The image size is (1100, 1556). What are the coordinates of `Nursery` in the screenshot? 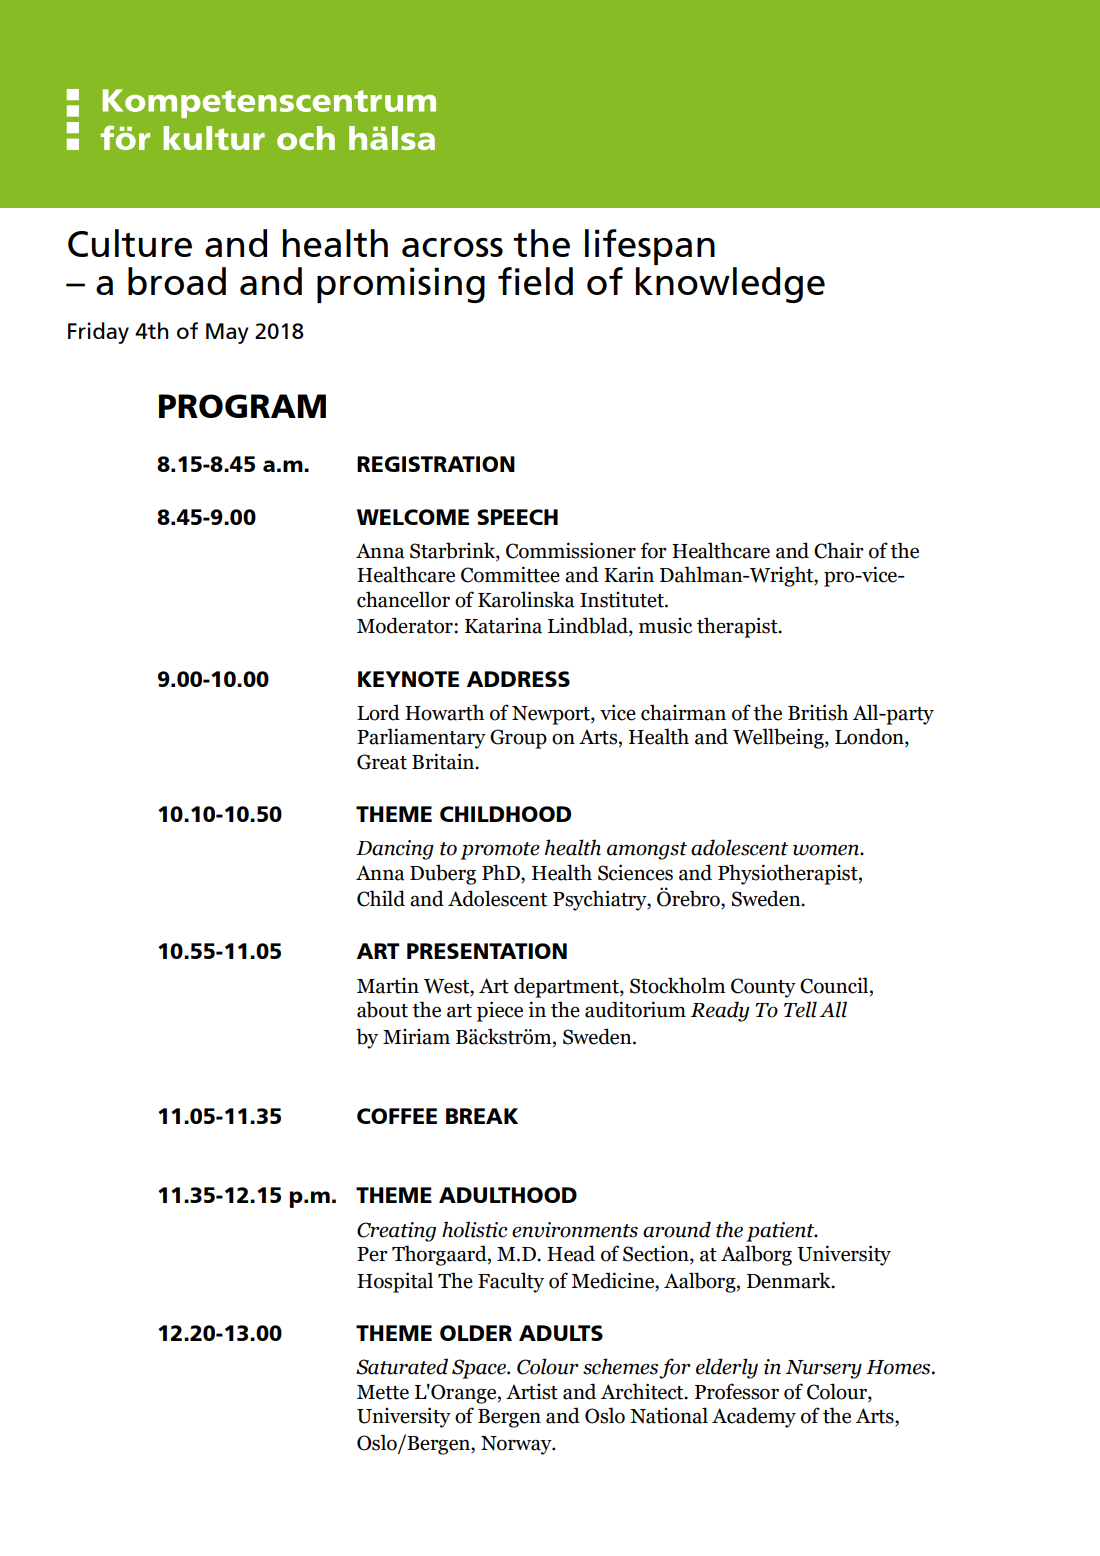 It's located at (823, 1369).
